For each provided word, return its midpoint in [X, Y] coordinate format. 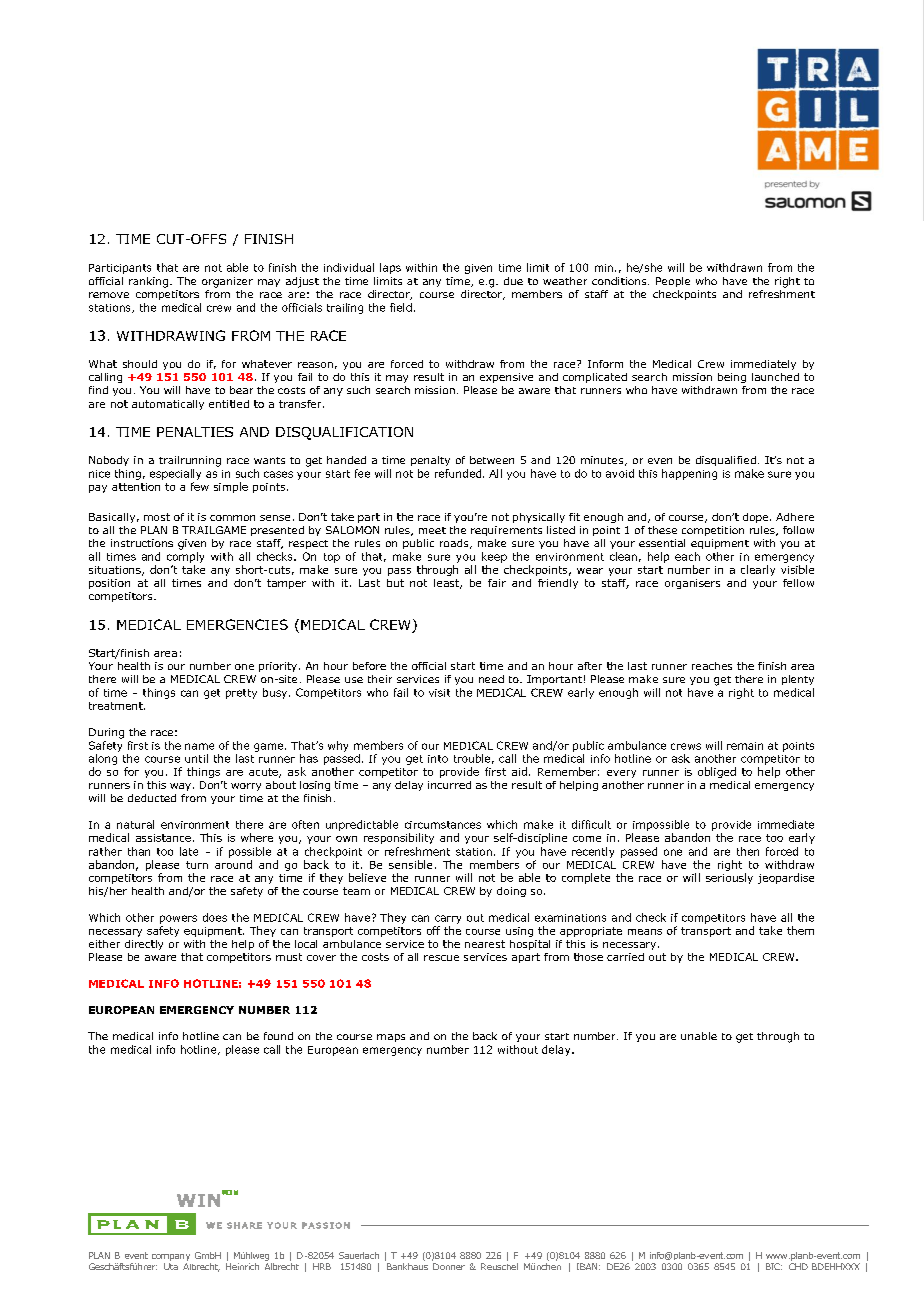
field [401, 307]
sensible [410, 864]
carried [625, 957]
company [171, 1257]
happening [689, 474]
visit [439, 693]
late [189, 851]
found [278, 1036]
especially [175, 474]
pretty [241, 694]
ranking [150, 282]
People [673, 282]
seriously [729, 878]
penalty [430, 461]
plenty [798, 680]
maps [391, 1038]
